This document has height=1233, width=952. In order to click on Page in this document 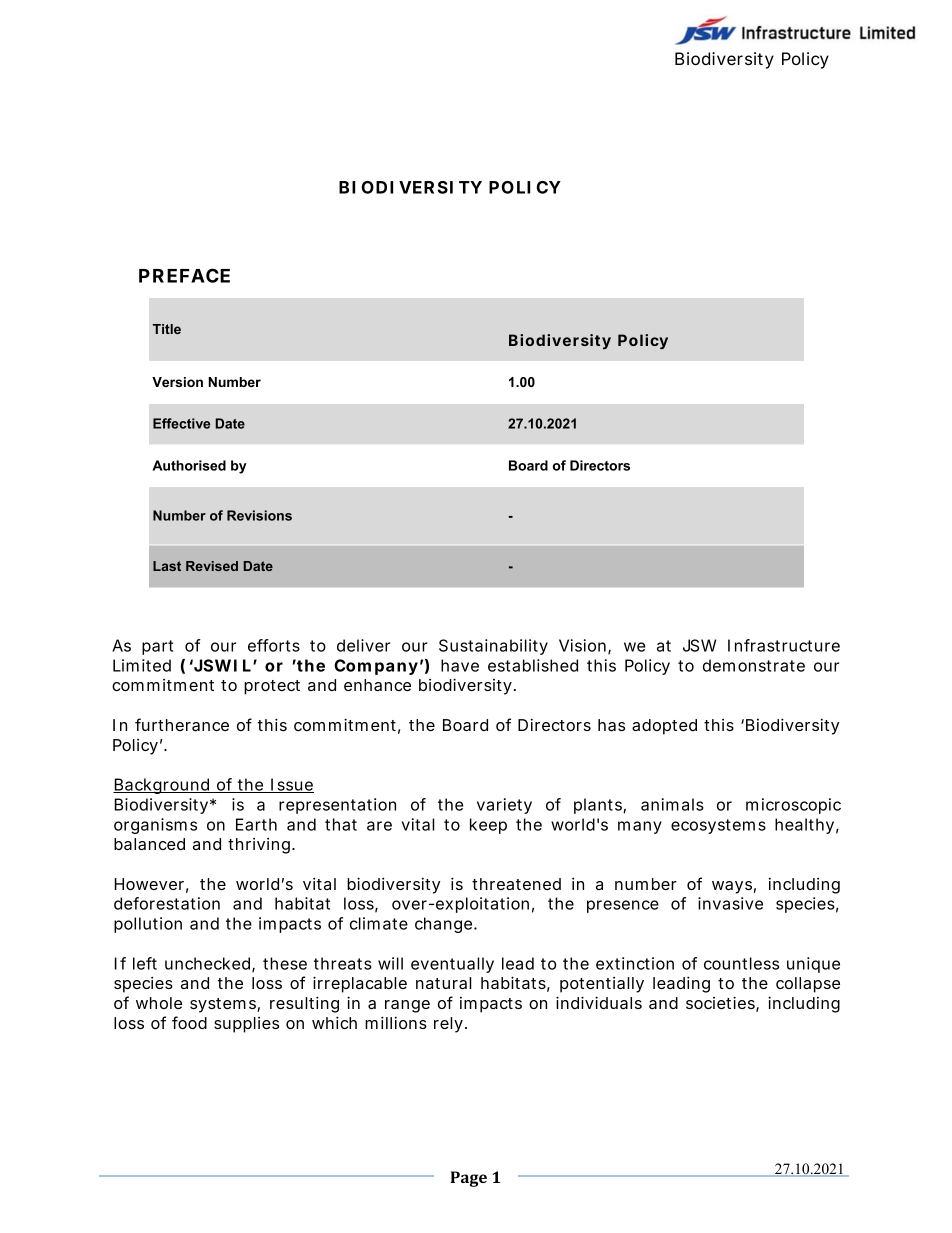, I will do `click(468, 1179)`.
